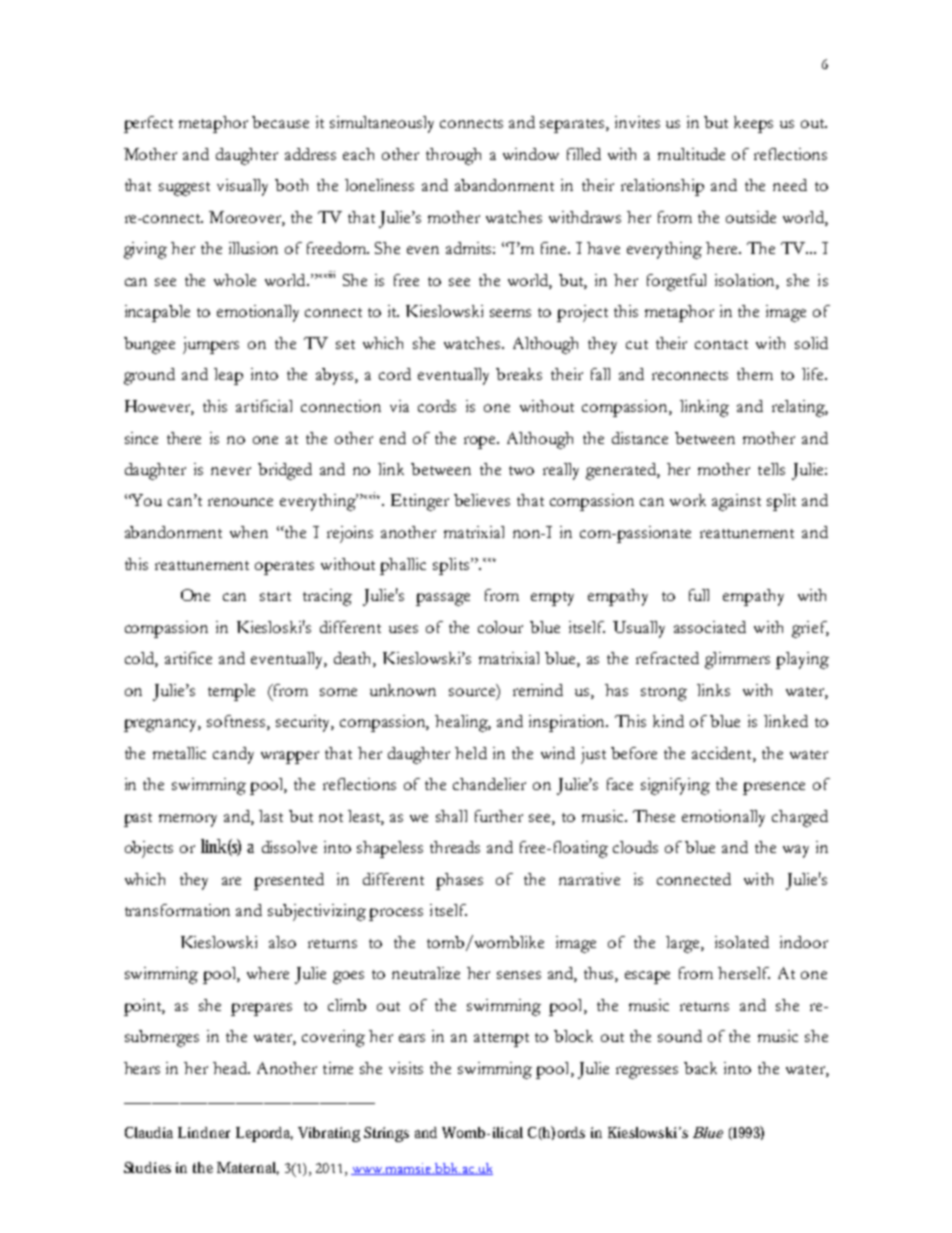 This screenshot has height=1233, width=952. Describe the element at coordinates (237, 722) in the screenshot. I see `softness` at that location.
